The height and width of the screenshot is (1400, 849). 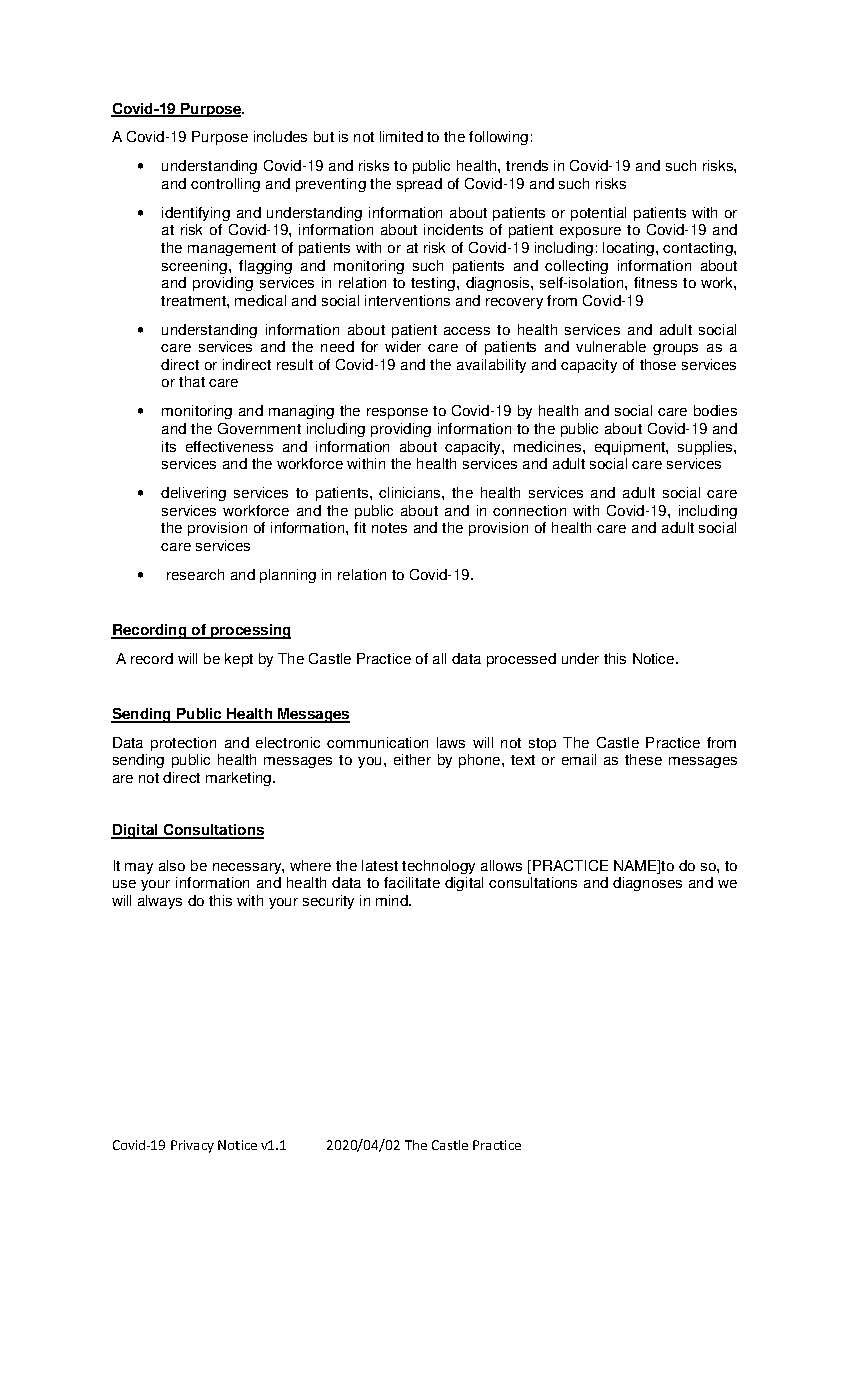 What do you see at coordinates (195, 574) in the screenshot?
I see `research` at bounding box center [195, 574].
